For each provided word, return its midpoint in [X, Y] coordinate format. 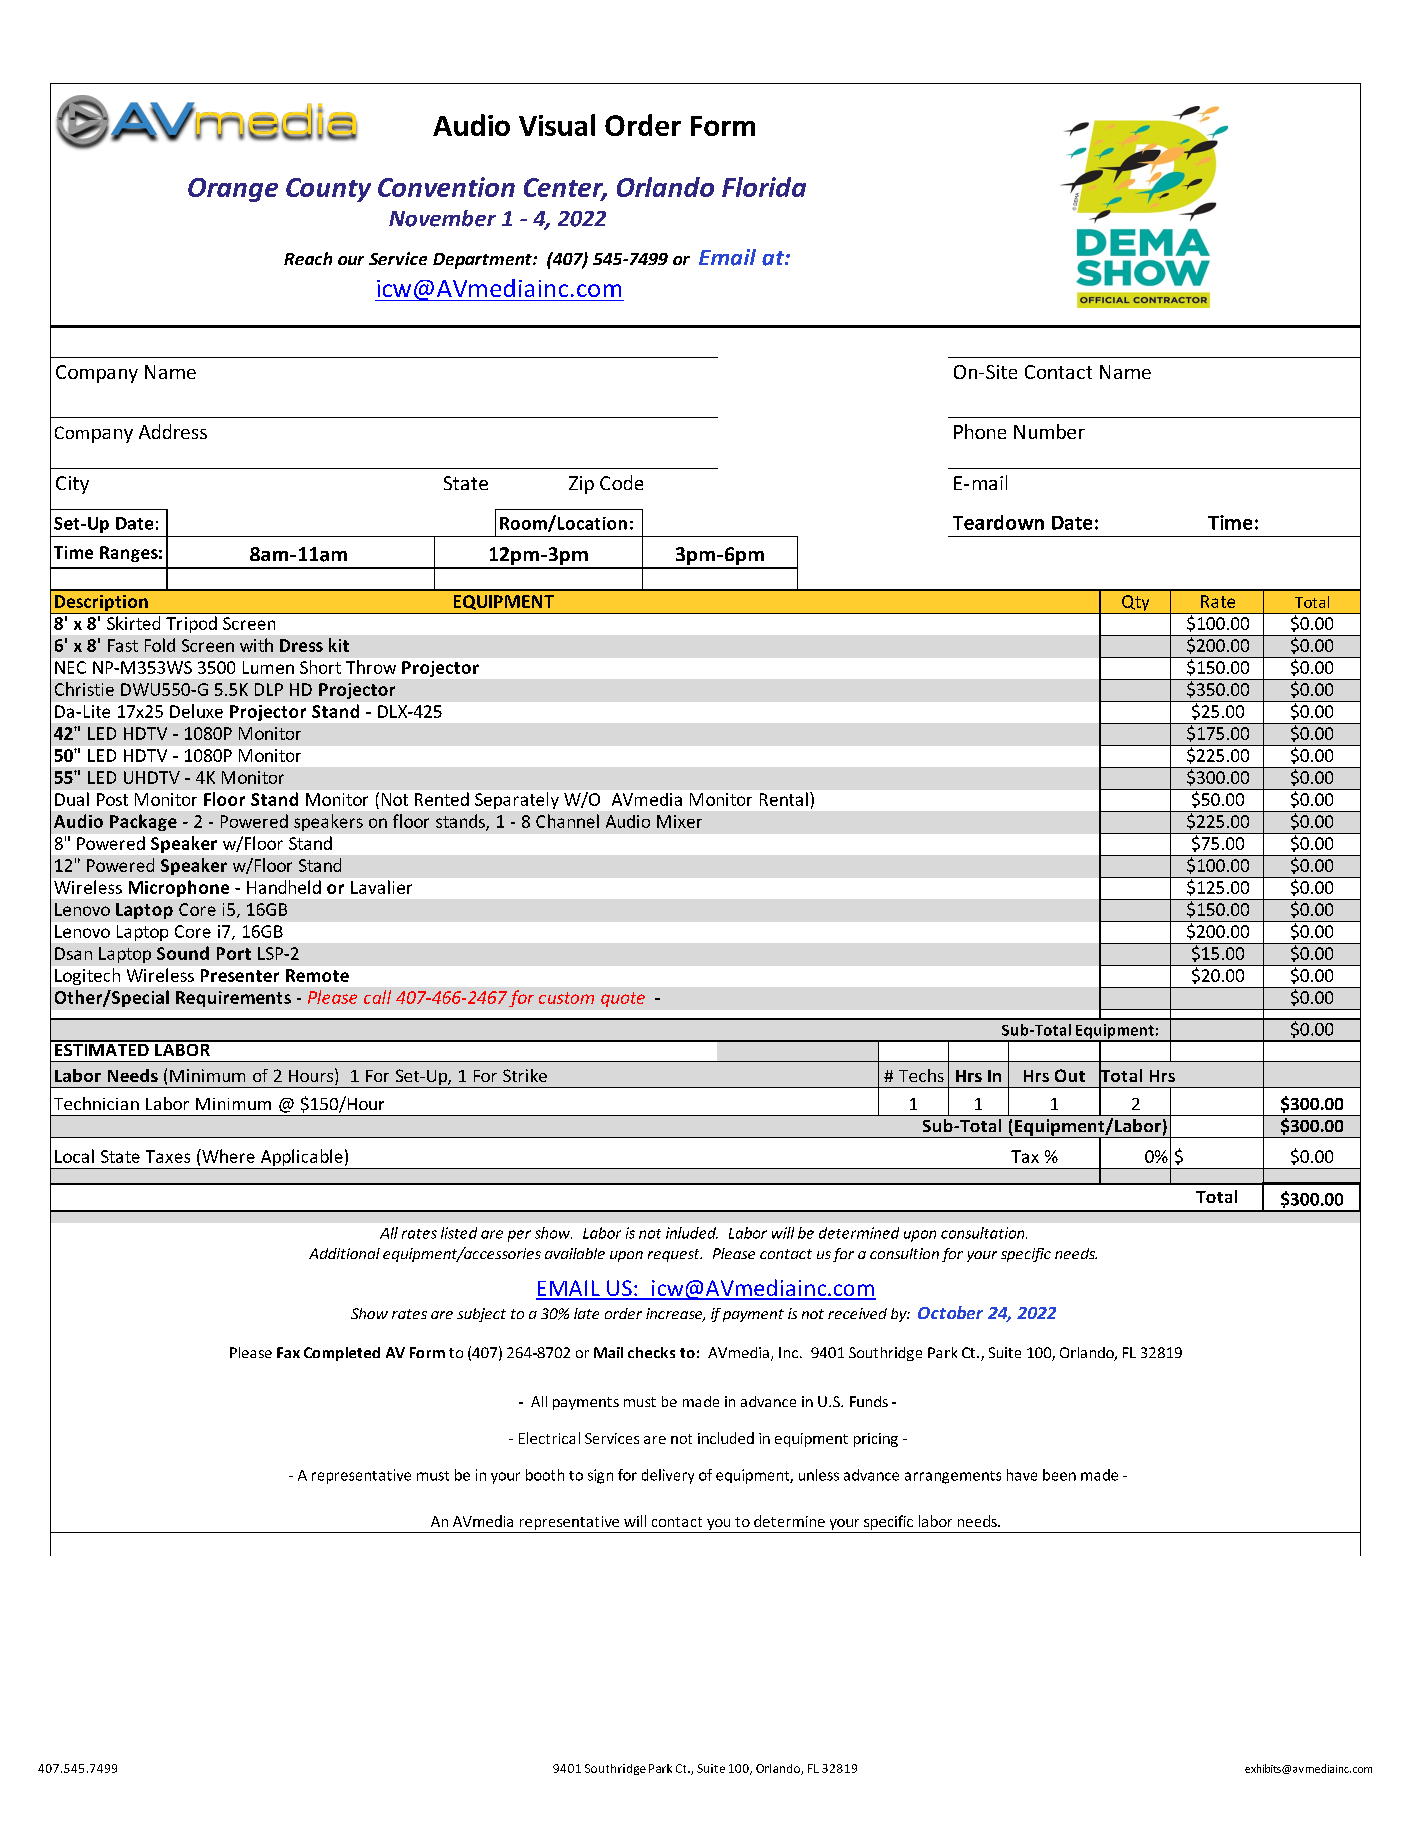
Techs [921, 1075]
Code [621, 482]
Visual [557, 125]
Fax [288, 1352]
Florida [764, 187]
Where [227, 1156]
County [328, 190]
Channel [567, 821]
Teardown [998, 522]
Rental [784, 799]
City [72, 485]
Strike [525, 1075]
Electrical [549, 1438]
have [1022, 1475]
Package [143, 822]
